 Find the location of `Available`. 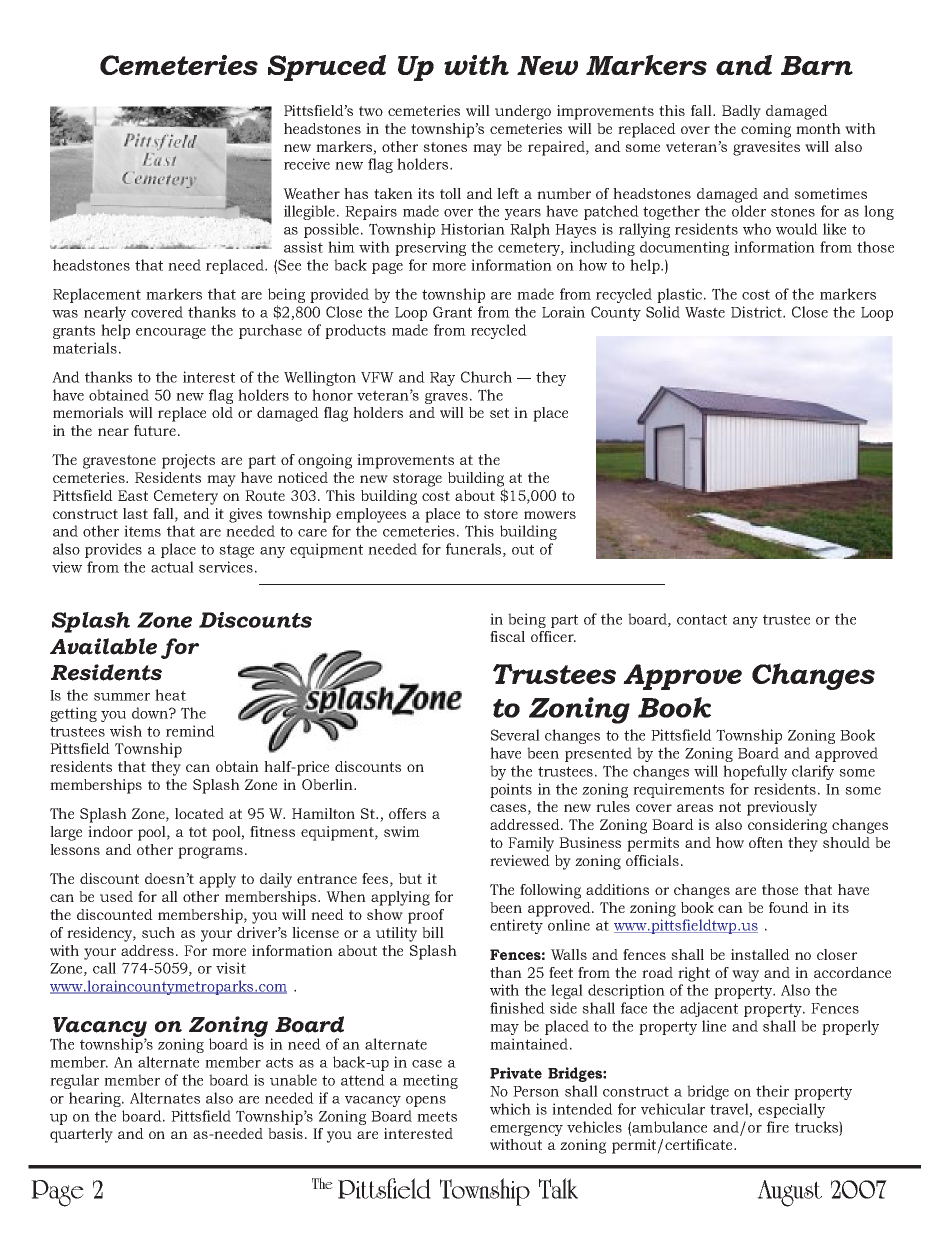

Available is located at coordinates (103, 646).
